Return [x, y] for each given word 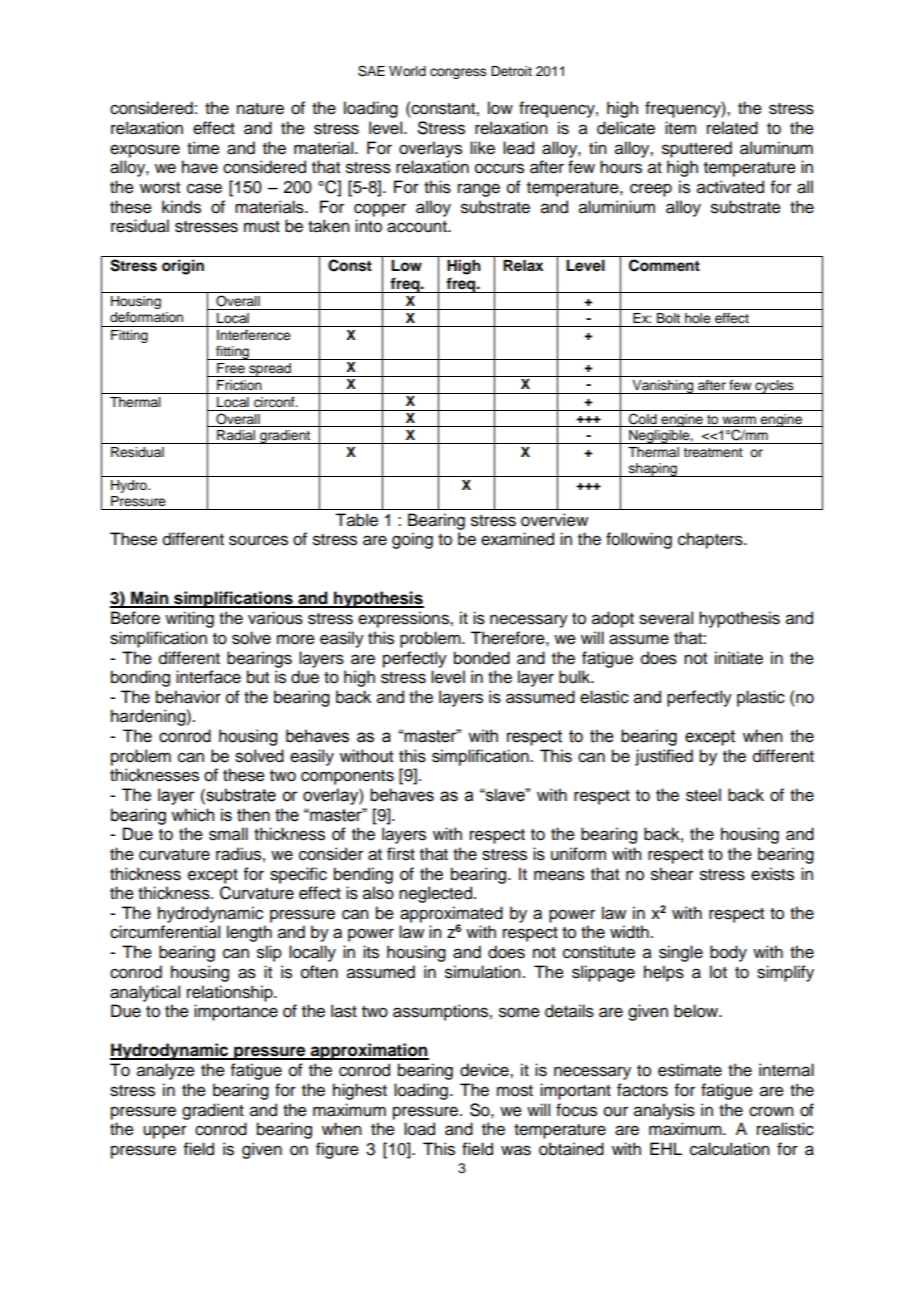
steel [703, 795]
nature [260, 109]
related [732, 128]
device [485, 1070]
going [412, 540]
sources [258, 540]
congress [458, 73]
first [401, 854]
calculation [730, 1149]
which [192, 815]
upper [165, 1132]
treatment [713, 452]
